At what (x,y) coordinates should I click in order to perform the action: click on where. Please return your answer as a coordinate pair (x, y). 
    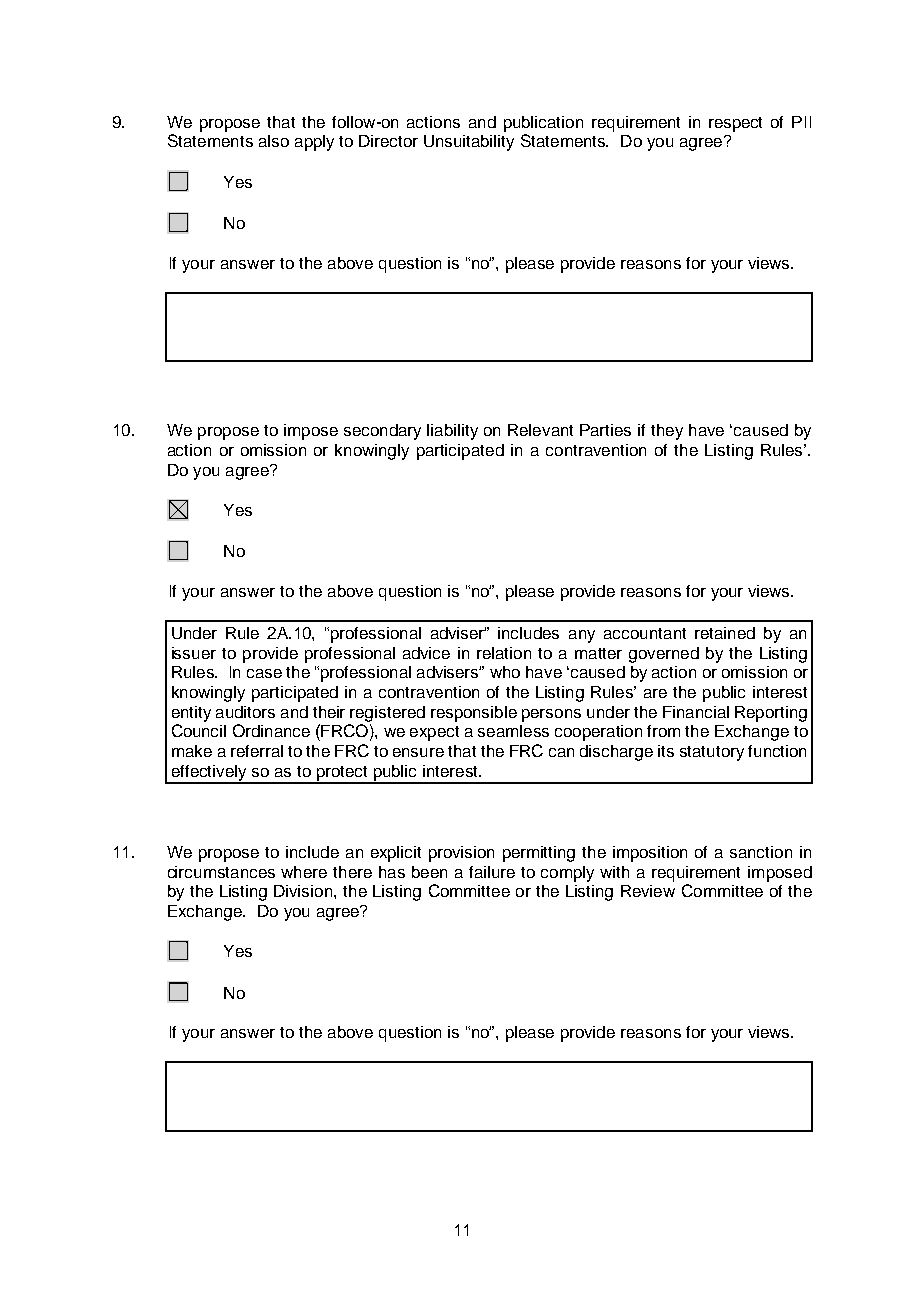
    Looking at the image, I should click on (304, 872).
